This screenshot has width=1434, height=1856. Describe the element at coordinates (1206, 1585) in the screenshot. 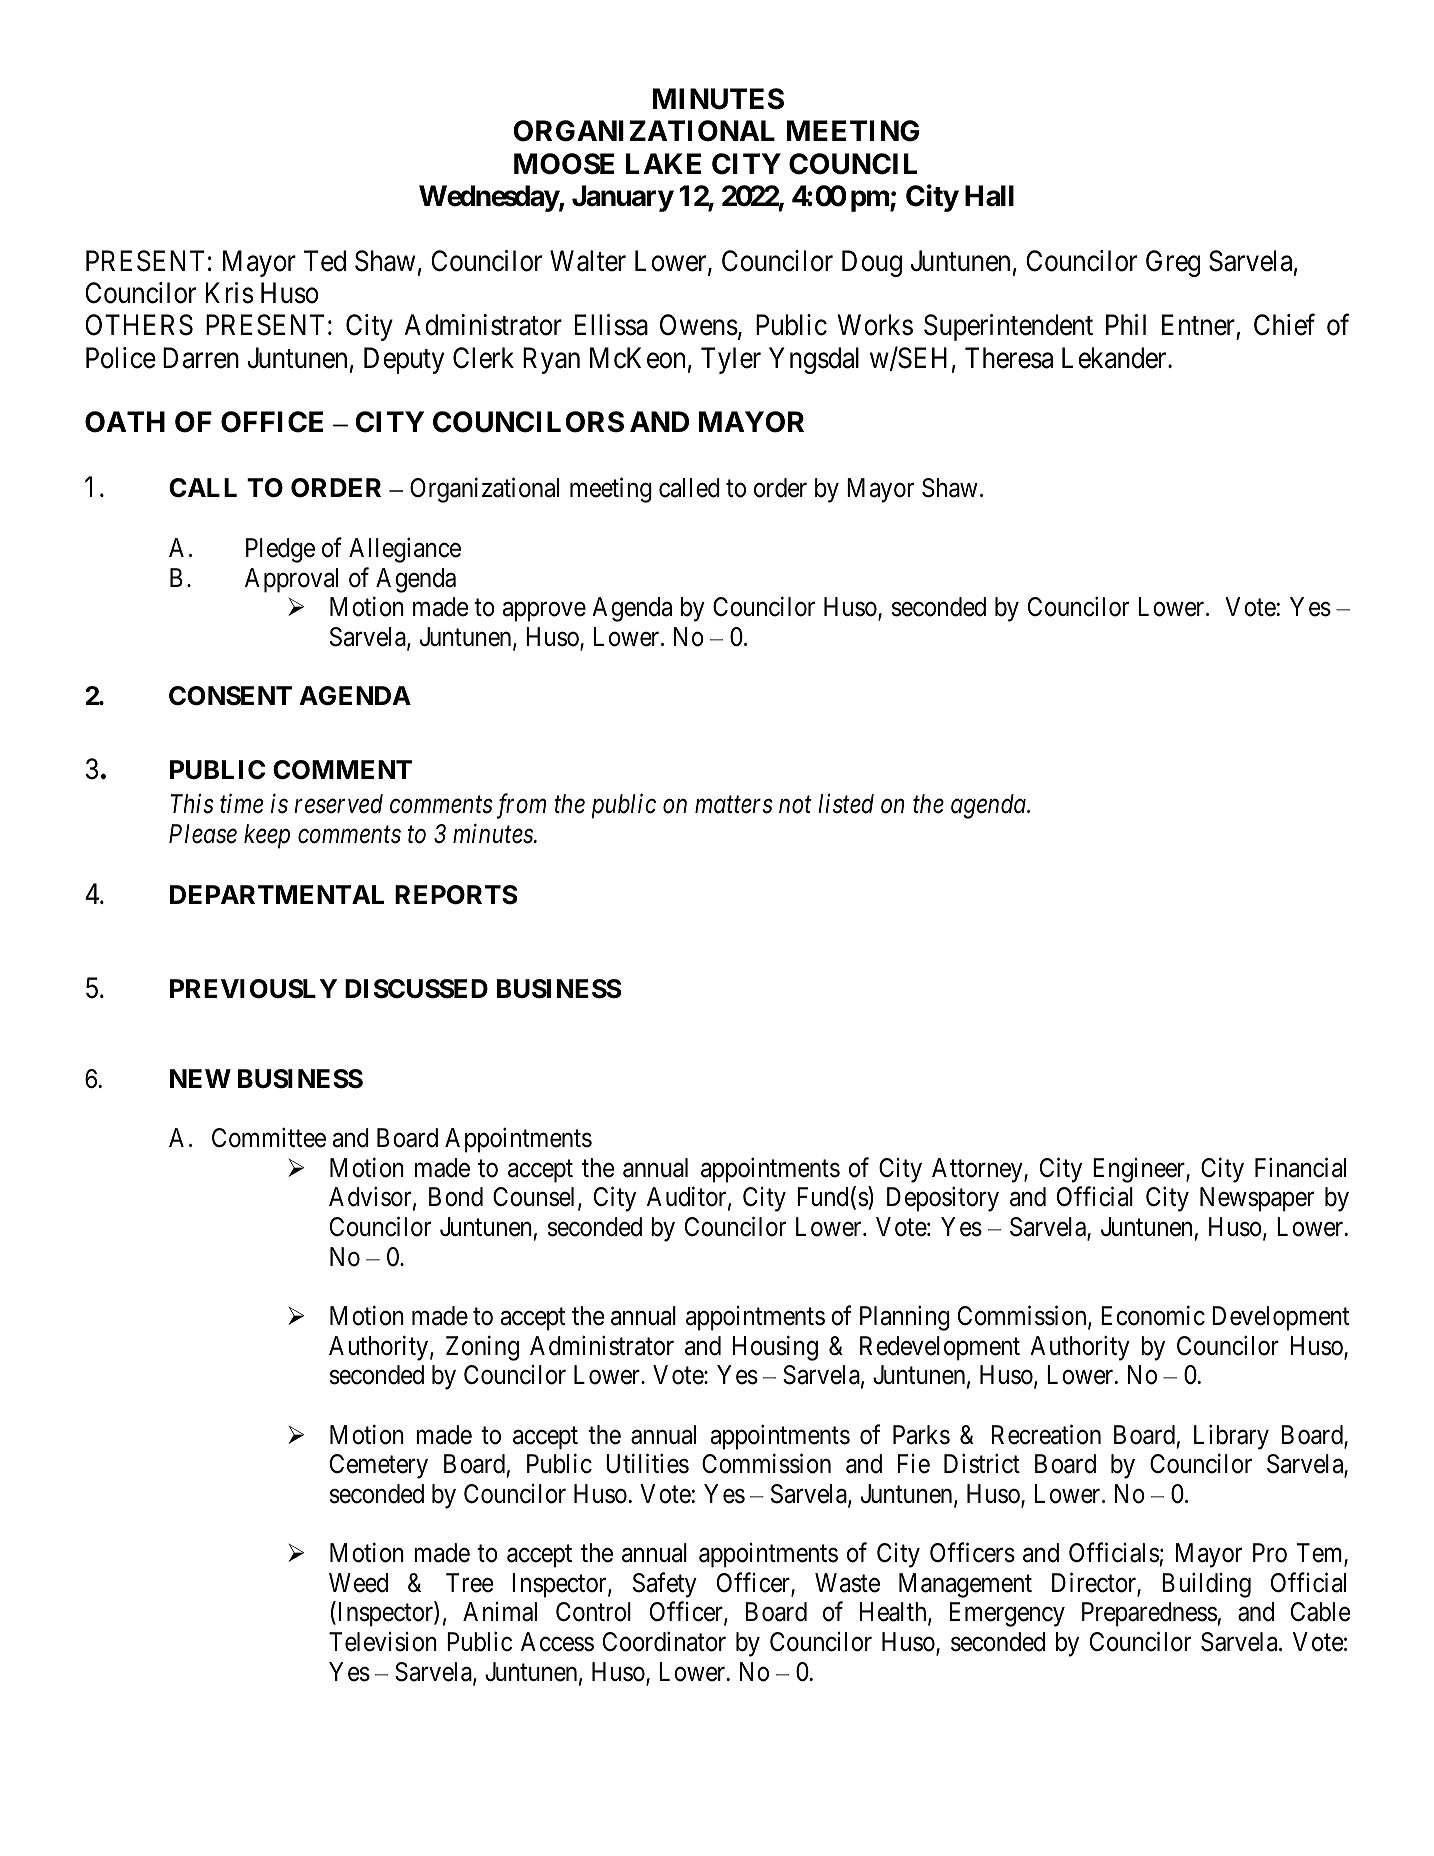

I see `Building` at that location.
